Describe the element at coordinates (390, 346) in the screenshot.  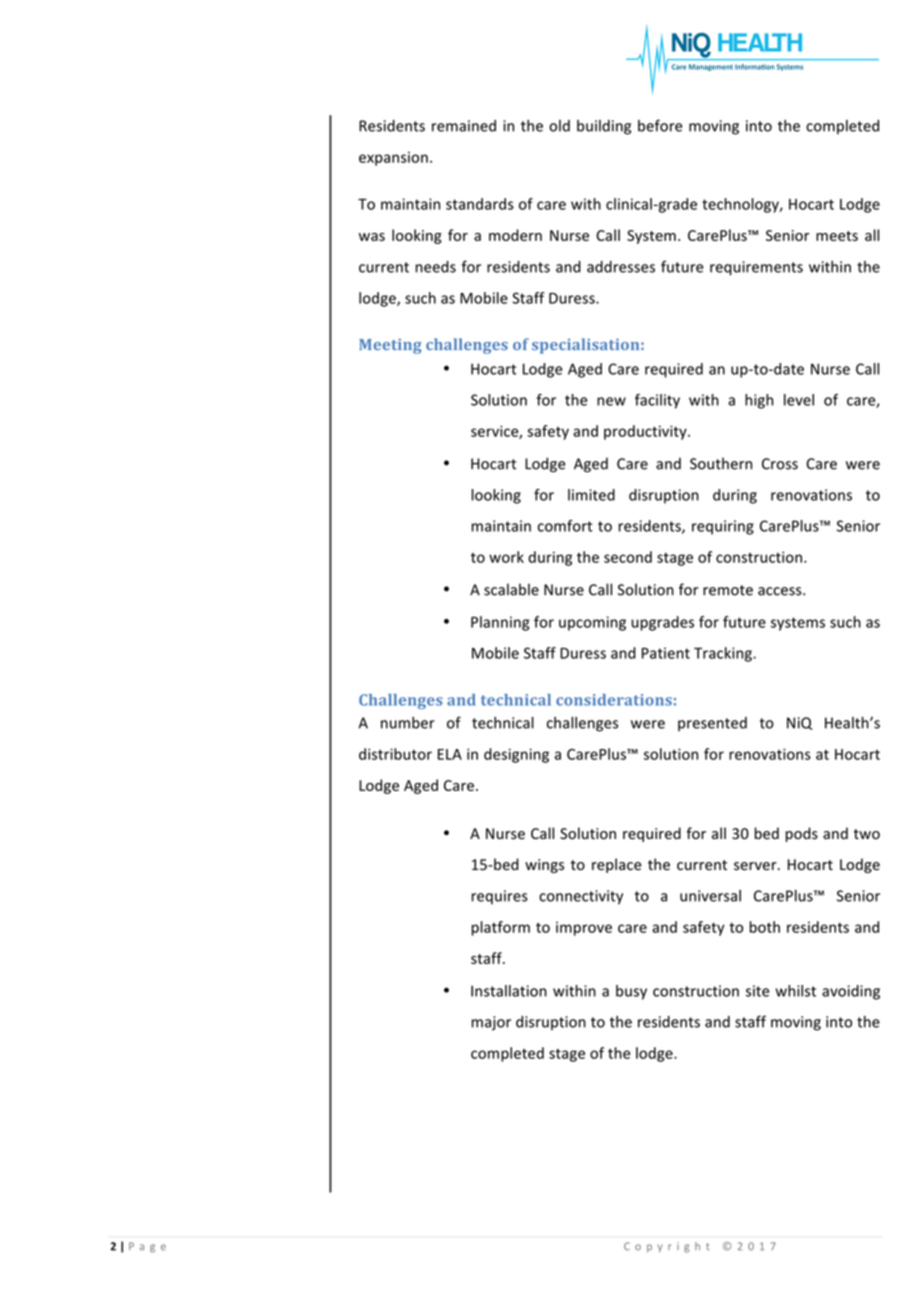
I see `Meeting` at that location.
